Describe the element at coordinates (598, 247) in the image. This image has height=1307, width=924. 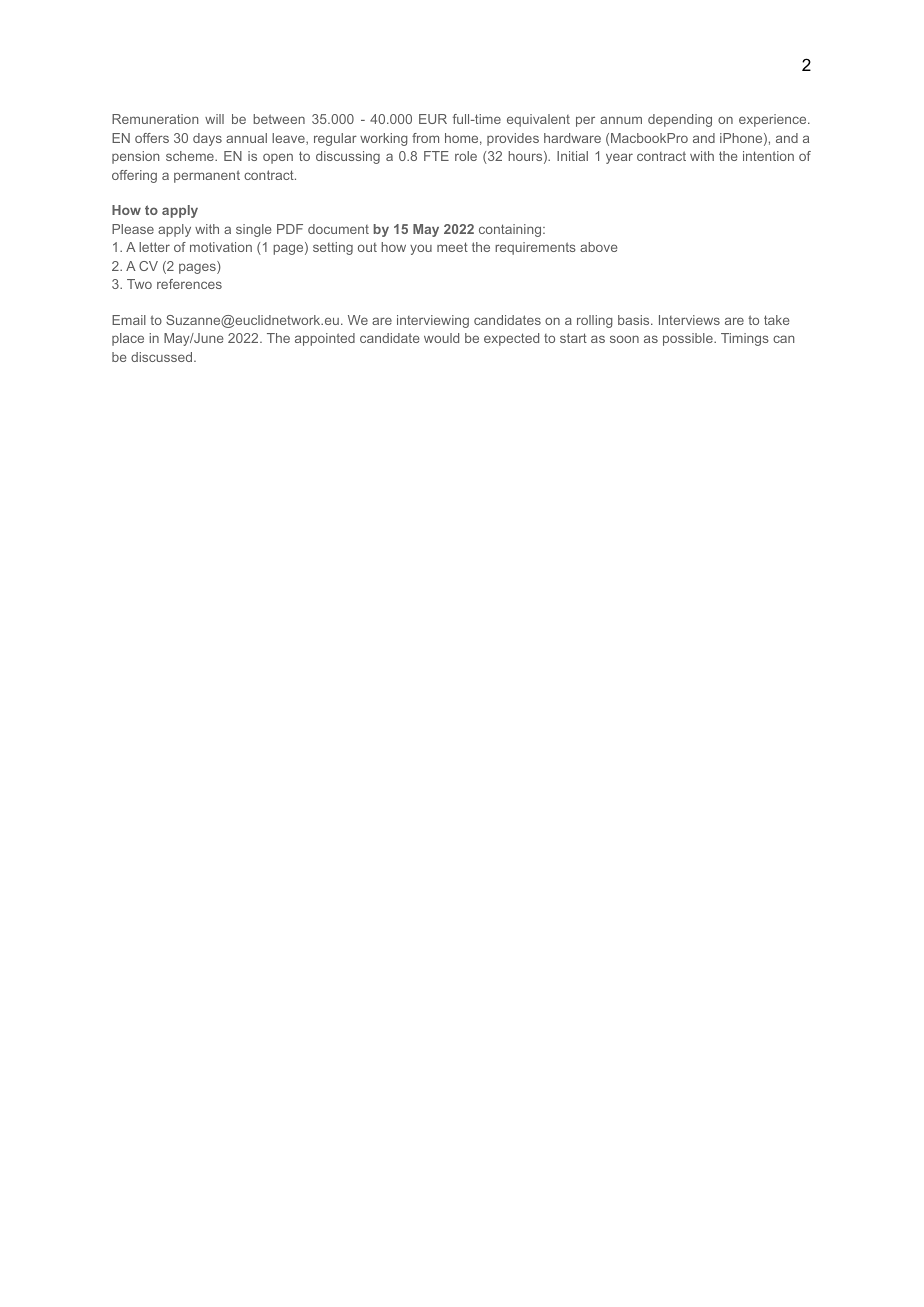
I see `above` at that location.
